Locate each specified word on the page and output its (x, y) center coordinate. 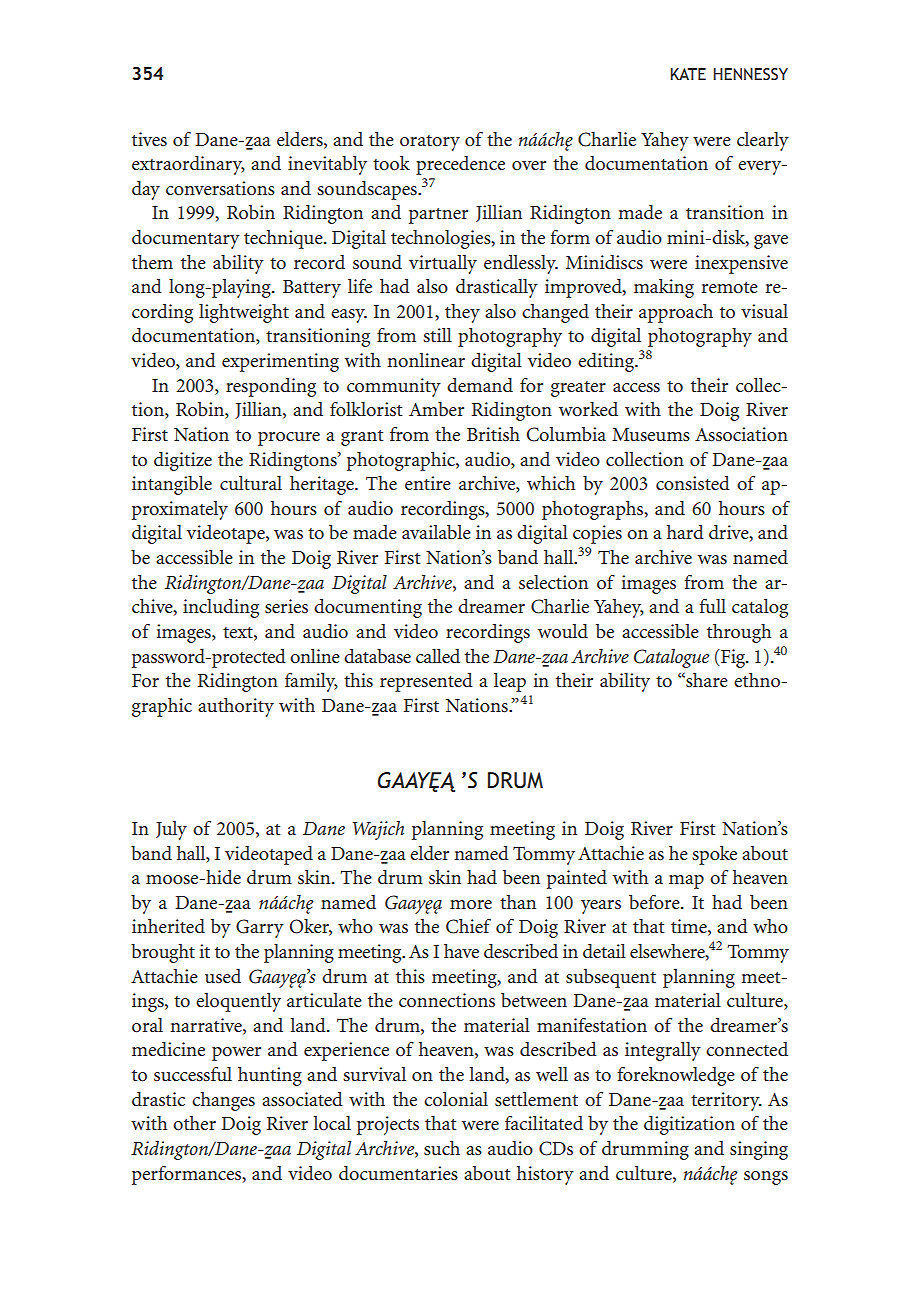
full (713, 606)
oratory (430, 143)
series (286, 606)
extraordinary (188, 165)
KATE (688, 74)
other (194, 1123)
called (438, 656)
